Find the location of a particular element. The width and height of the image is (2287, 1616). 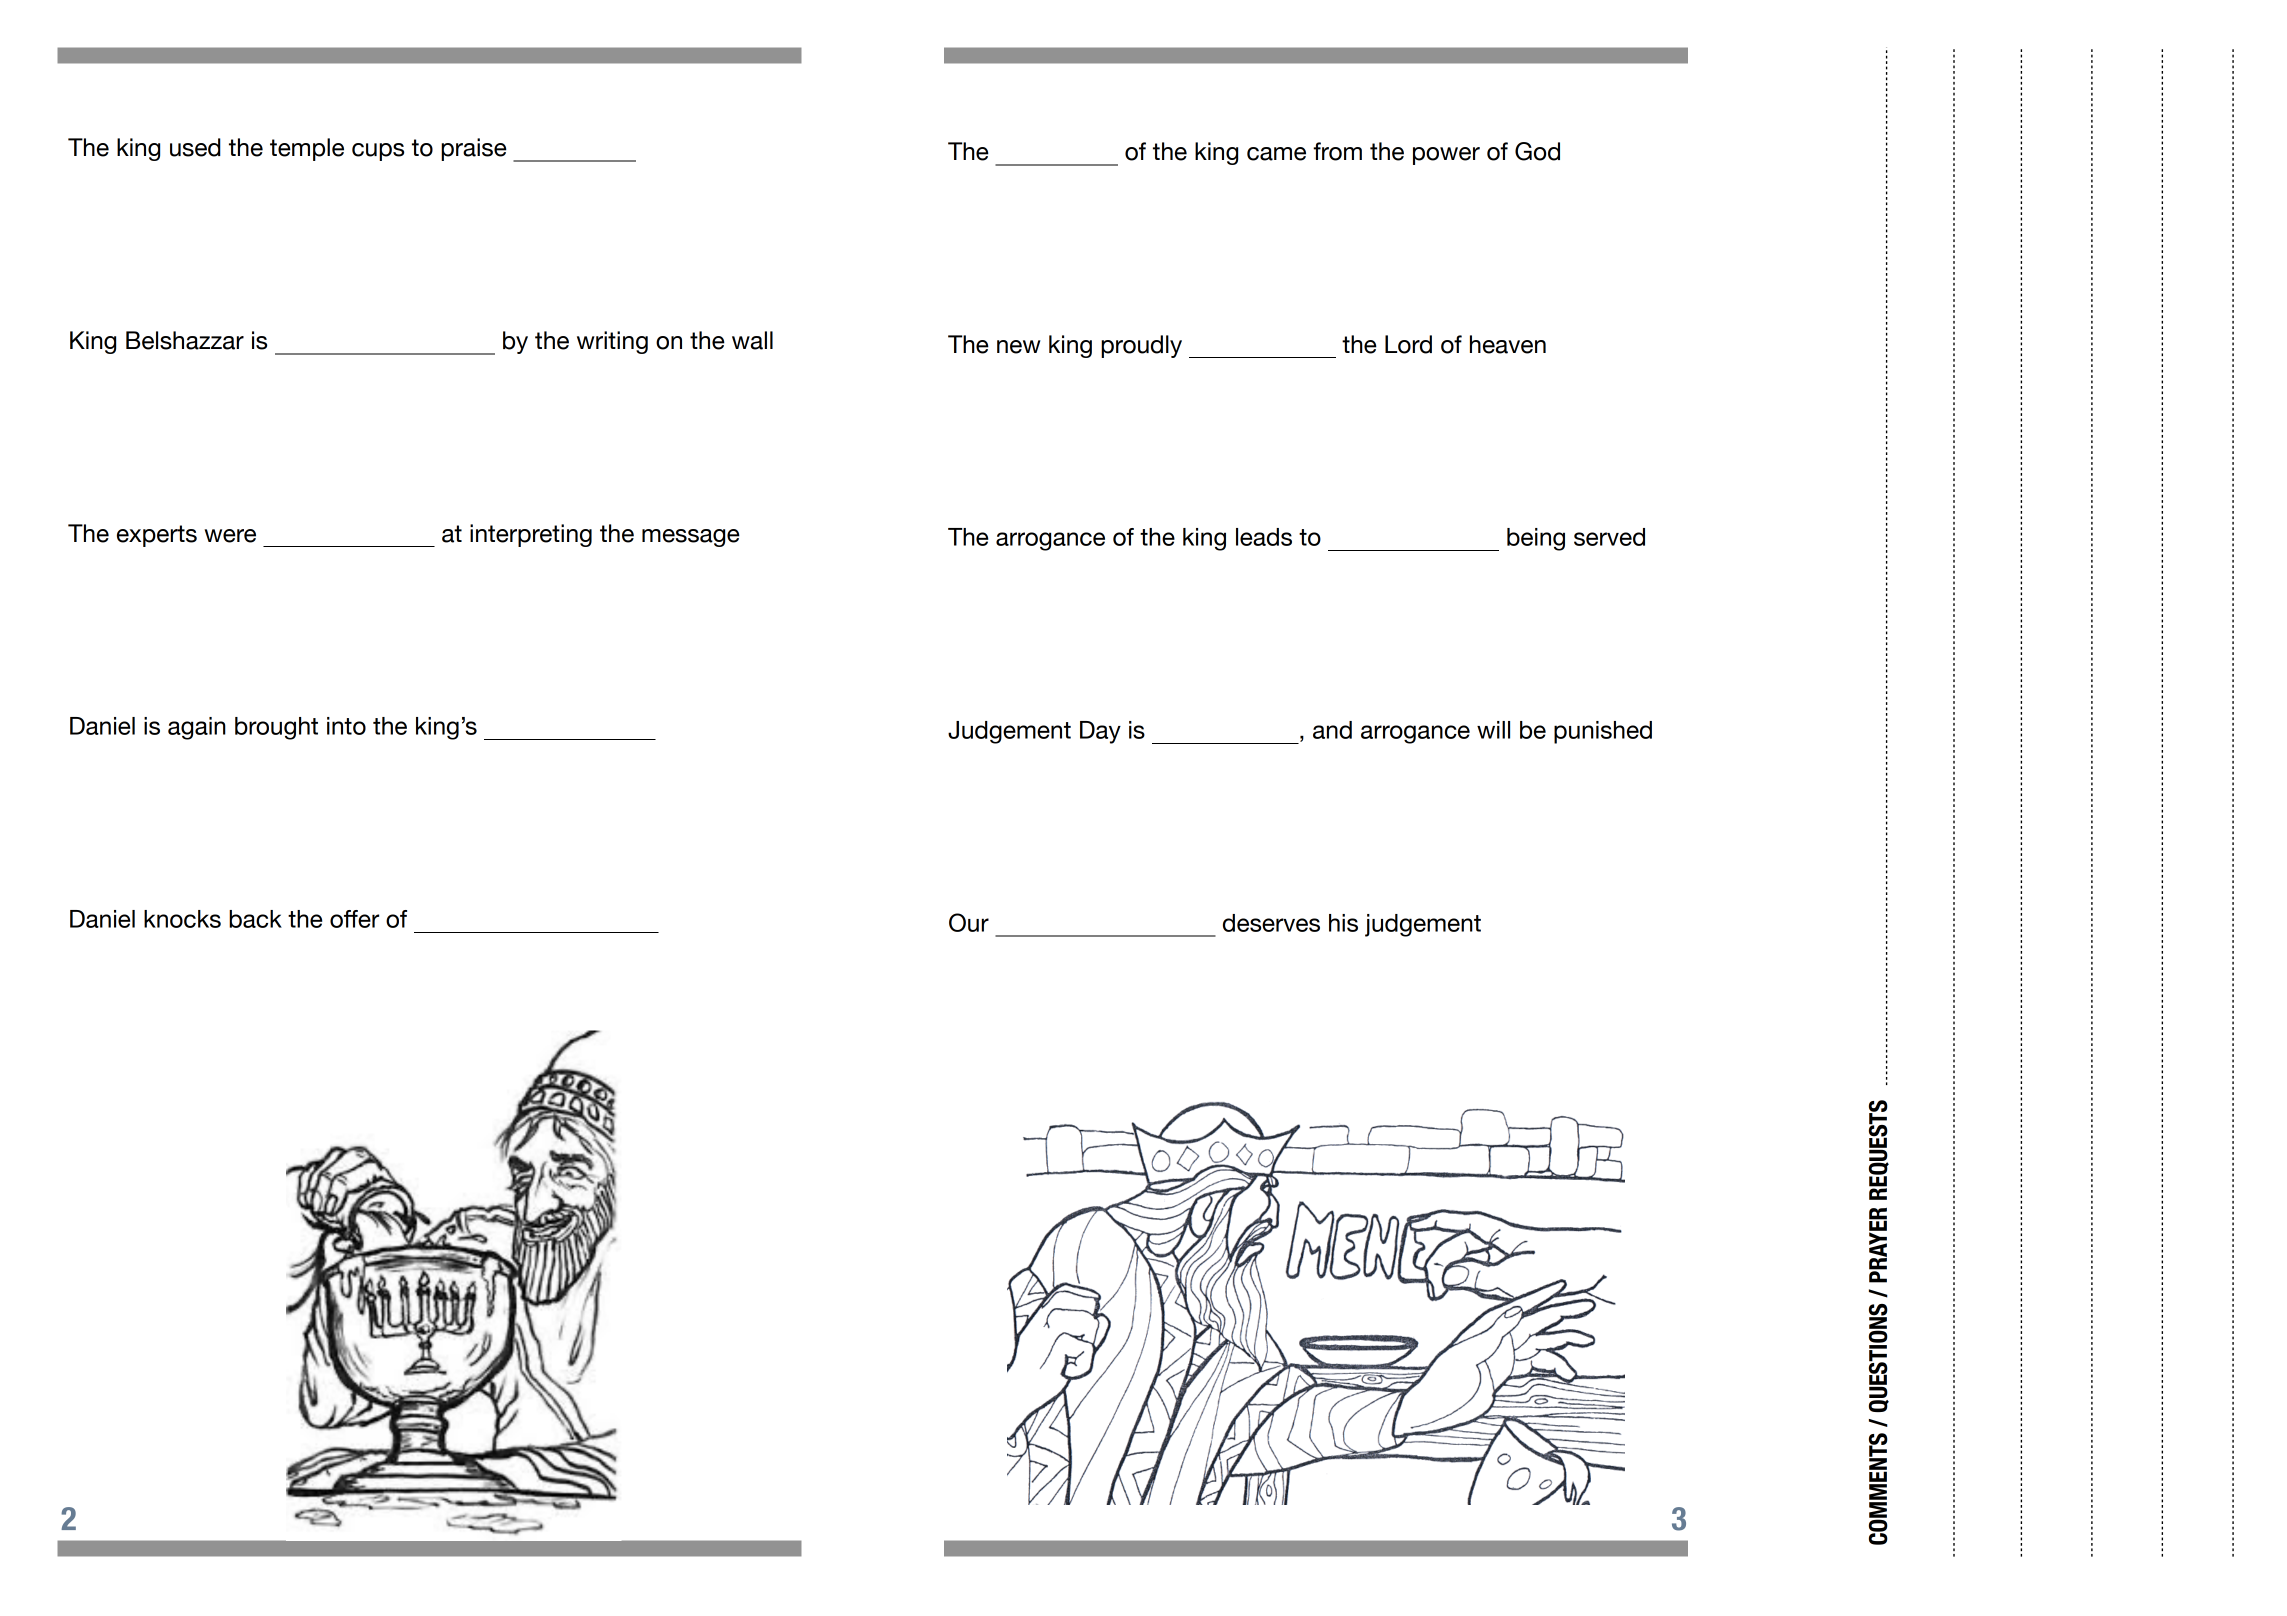

power is located at coordinates (1446, 156).
